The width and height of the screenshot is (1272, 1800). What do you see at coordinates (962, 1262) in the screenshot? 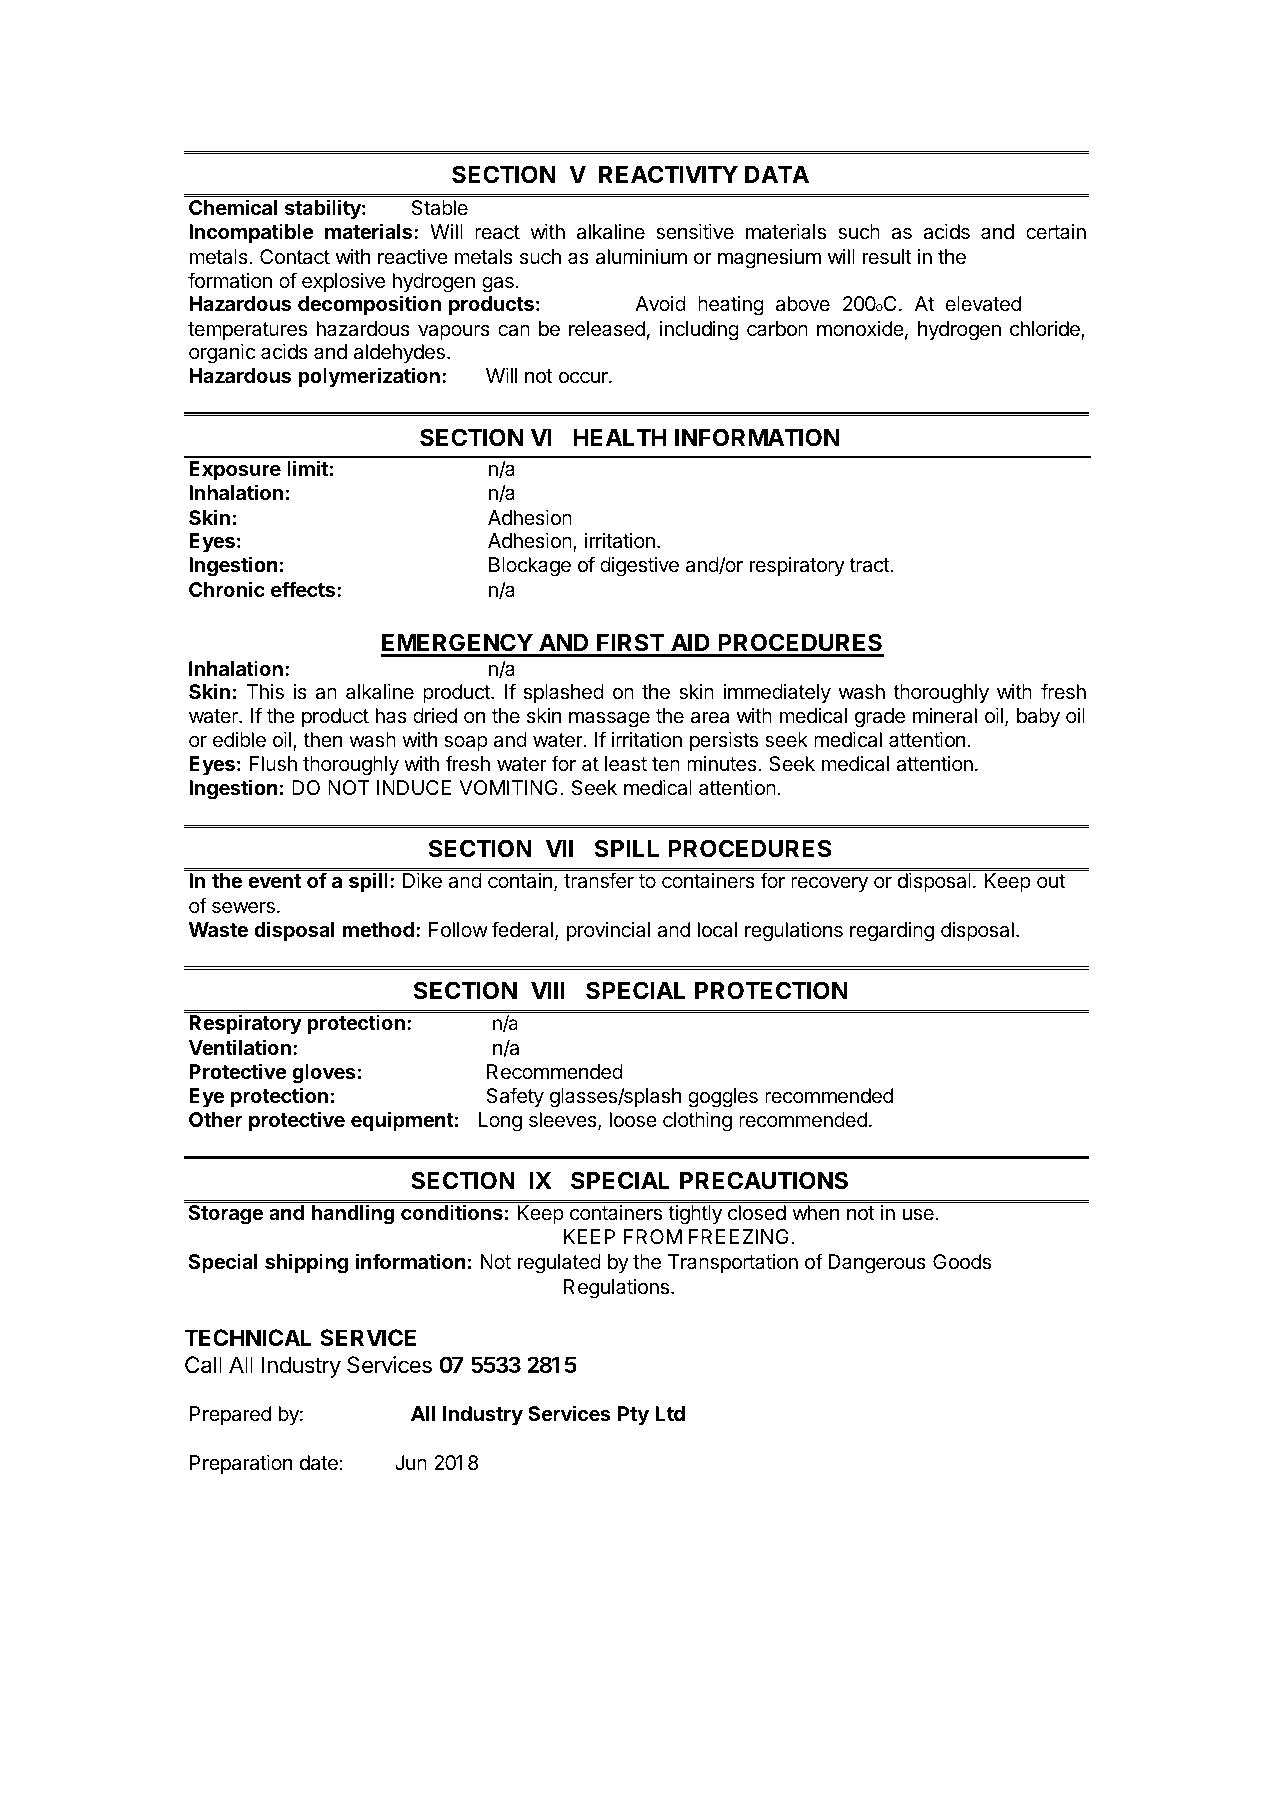
I see `Goods` at bounding box center [962, 1262].
